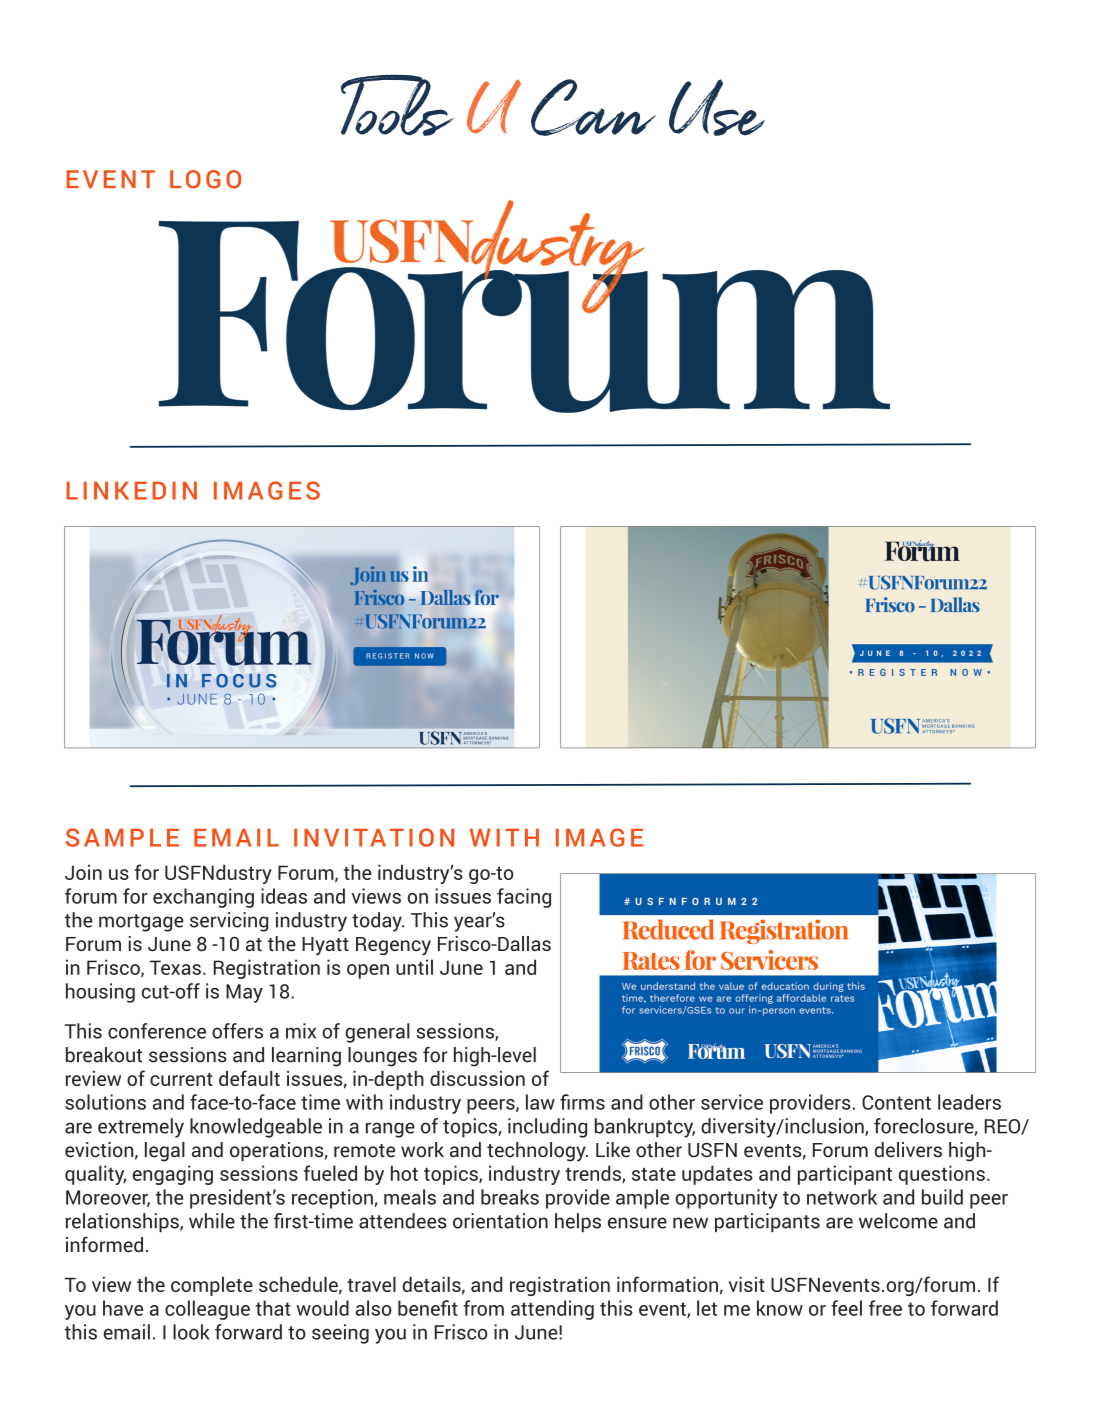  Describe the element at coordinates (896, 1102) in the page. I see `Content` at that location.
